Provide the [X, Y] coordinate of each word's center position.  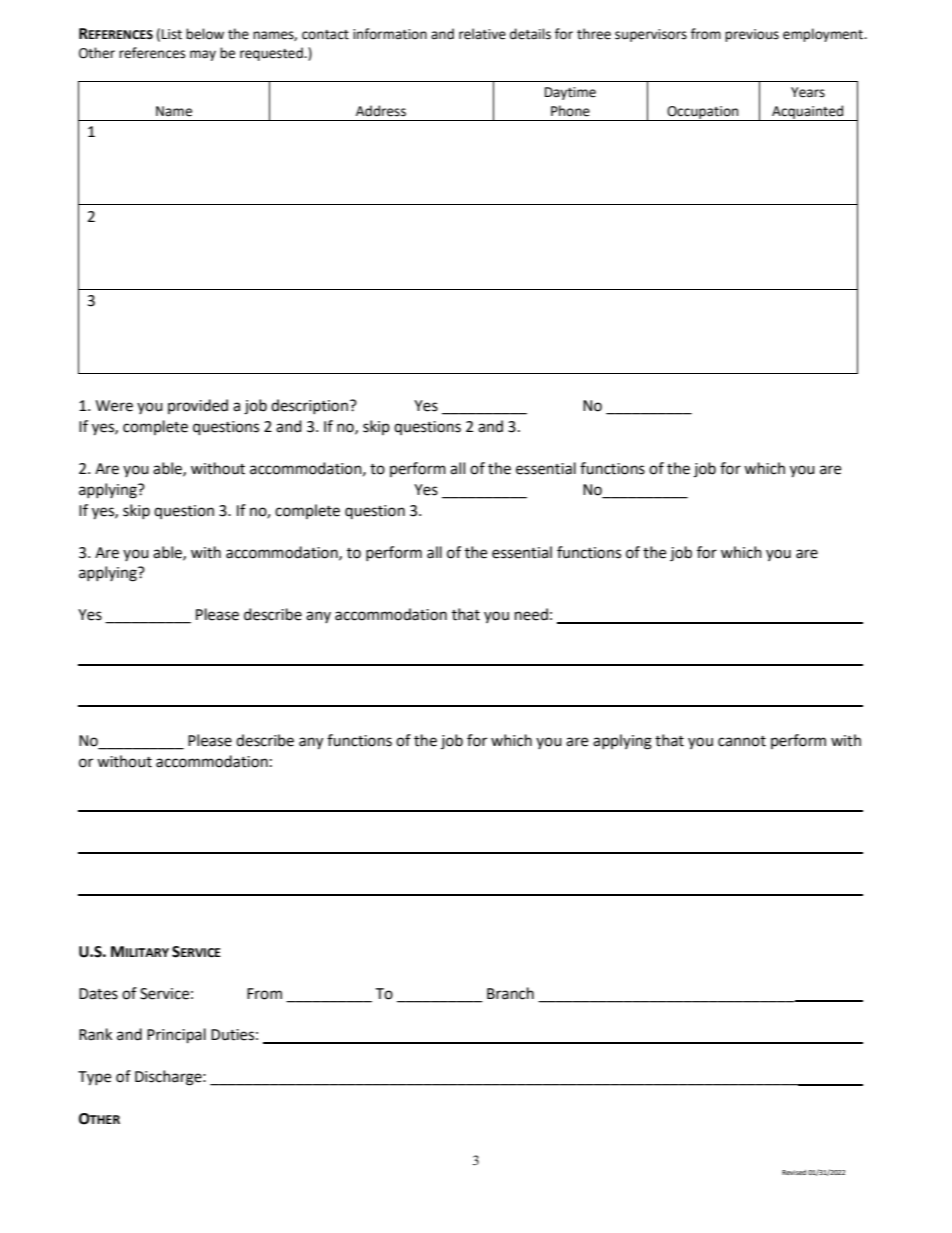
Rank [95, 1034]
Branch [510, 993]
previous [752, 35]
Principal [176, 1036]
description [309, 406]
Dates [98, 994]
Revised [794, 1172]
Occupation [703, 113]
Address [381, 111]
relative [482, 34]
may [203, 55]
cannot [742, 741]
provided [198, 406]
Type [94, 1078]
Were [114, 406]
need [531, 614]
